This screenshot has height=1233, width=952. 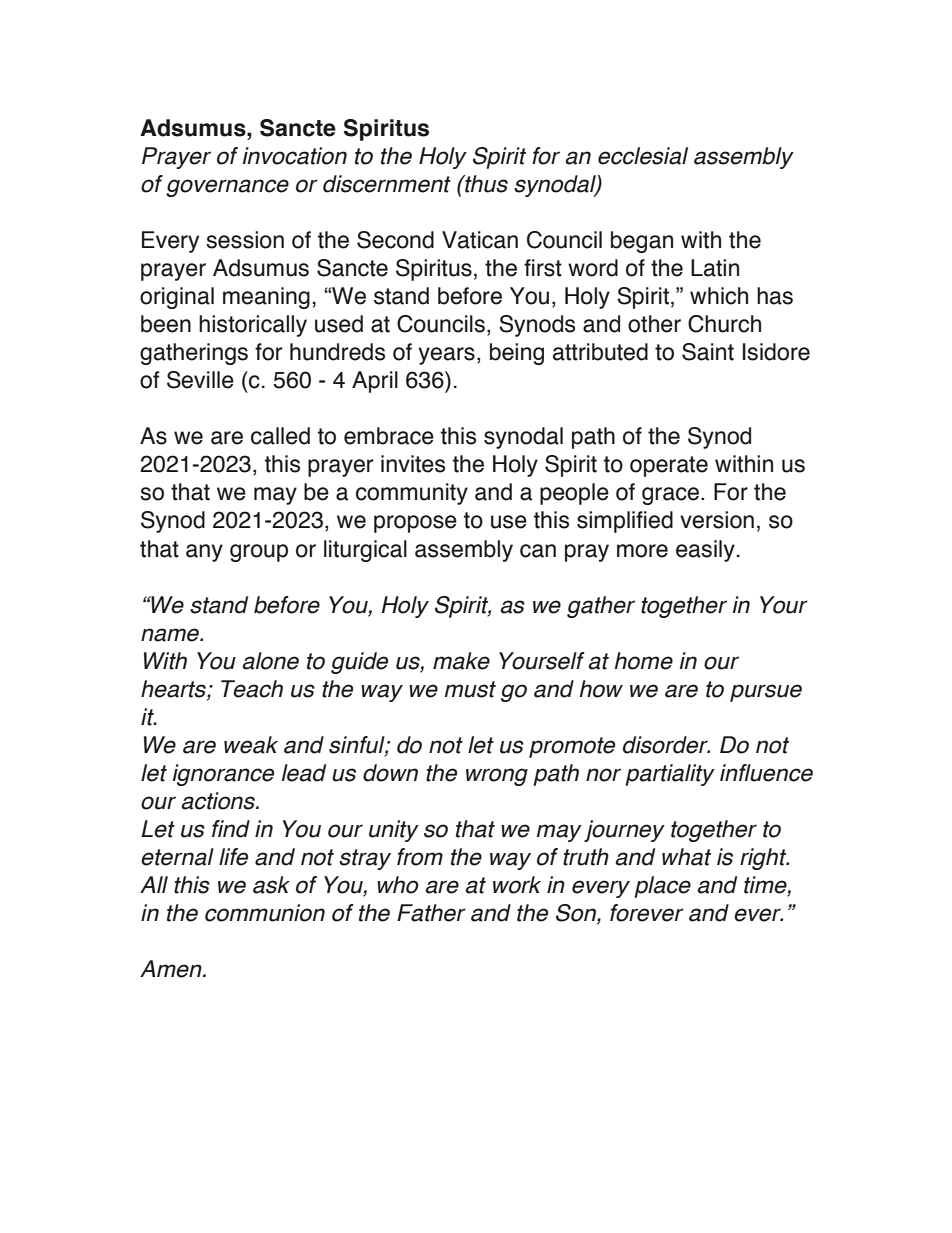 What do you see at coordinates (265, 913) in the screenshot?
I see `communion` at bounding box center [265, 913].
